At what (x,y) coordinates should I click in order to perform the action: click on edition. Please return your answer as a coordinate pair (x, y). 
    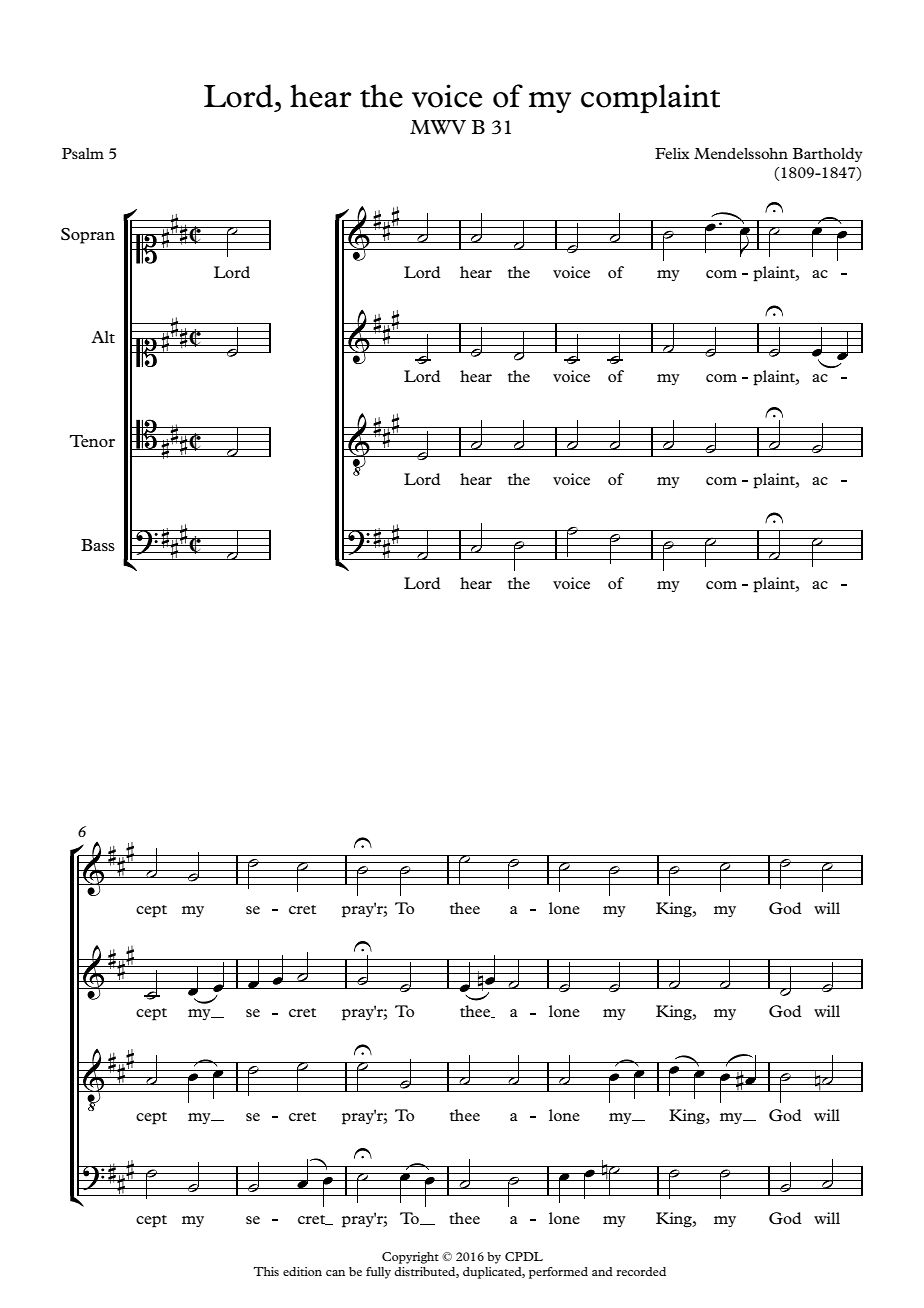
    Looking at the image, I should click on (302, 1271).
